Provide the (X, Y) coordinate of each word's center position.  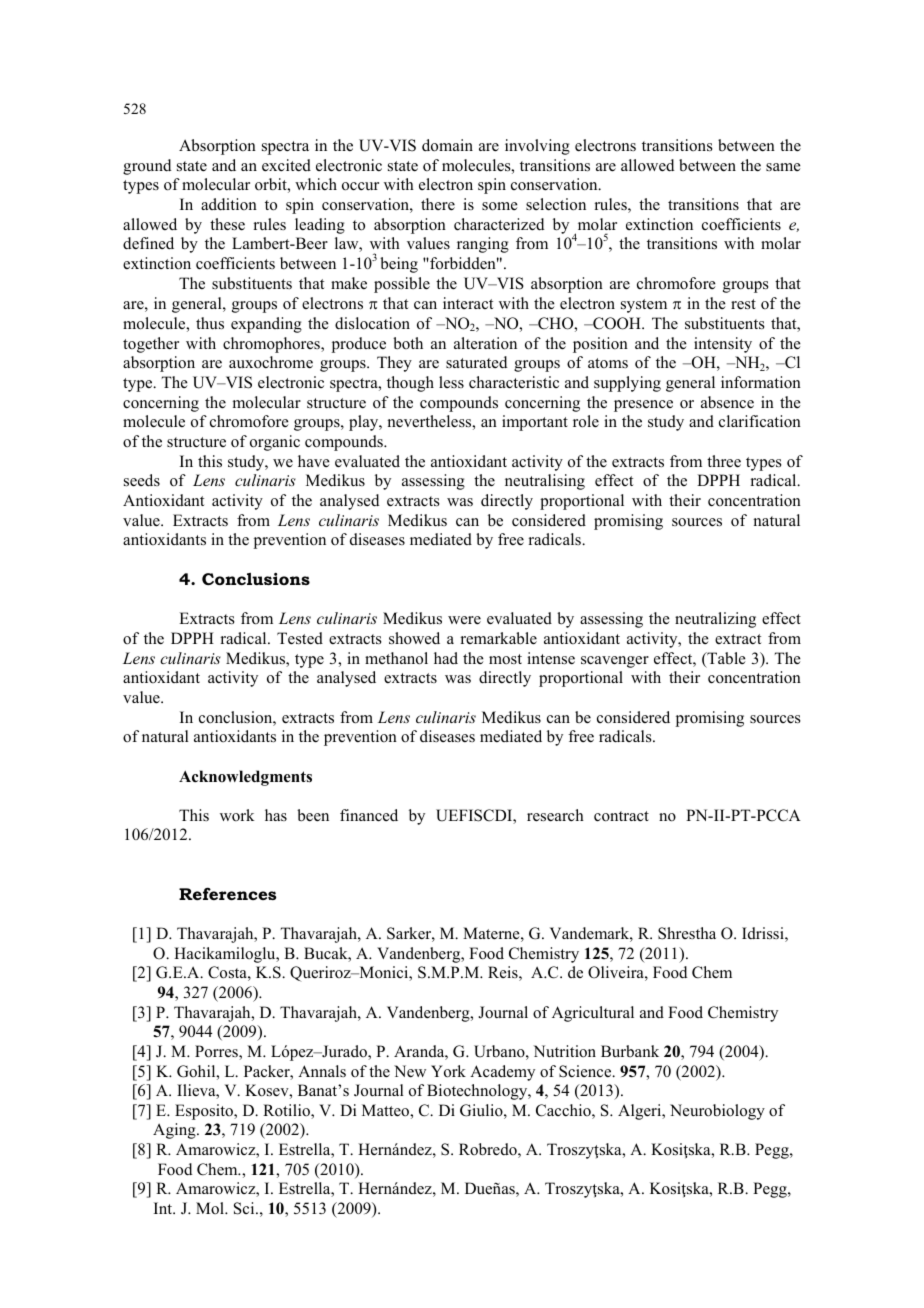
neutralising (545, 482)
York (448, 1071)
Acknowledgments (245, 778)
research (555, 815)
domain (447, 145)
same (783, 167)
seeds (142, 480)
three (724, 461)
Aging (175, 1131)
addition (229, 204)
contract (621, 816)
